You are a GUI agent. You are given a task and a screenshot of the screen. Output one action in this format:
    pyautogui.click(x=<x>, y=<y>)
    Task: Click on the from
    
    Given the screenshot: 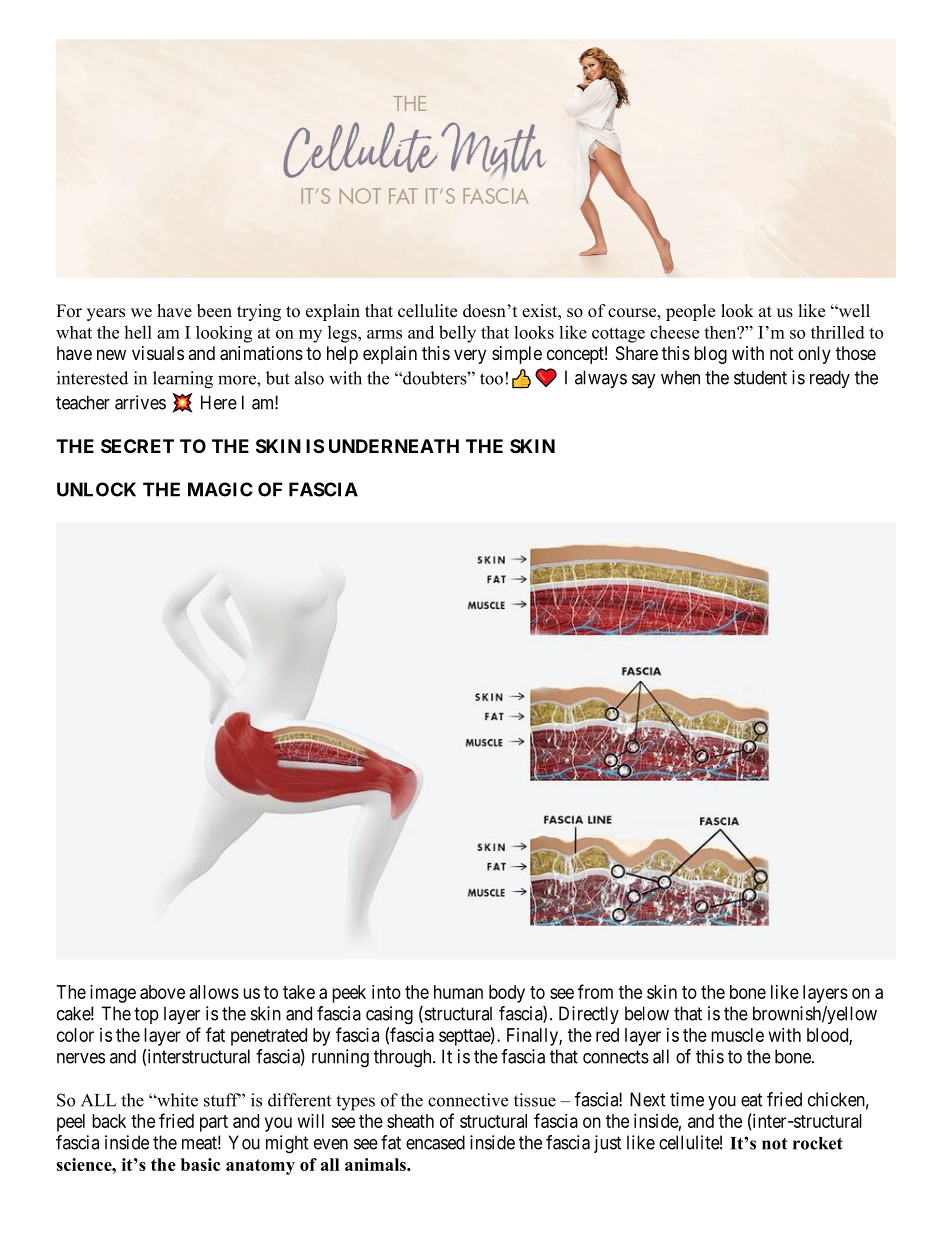 What is the action you would take?
    pyautogui.click(x=595, y=991)
